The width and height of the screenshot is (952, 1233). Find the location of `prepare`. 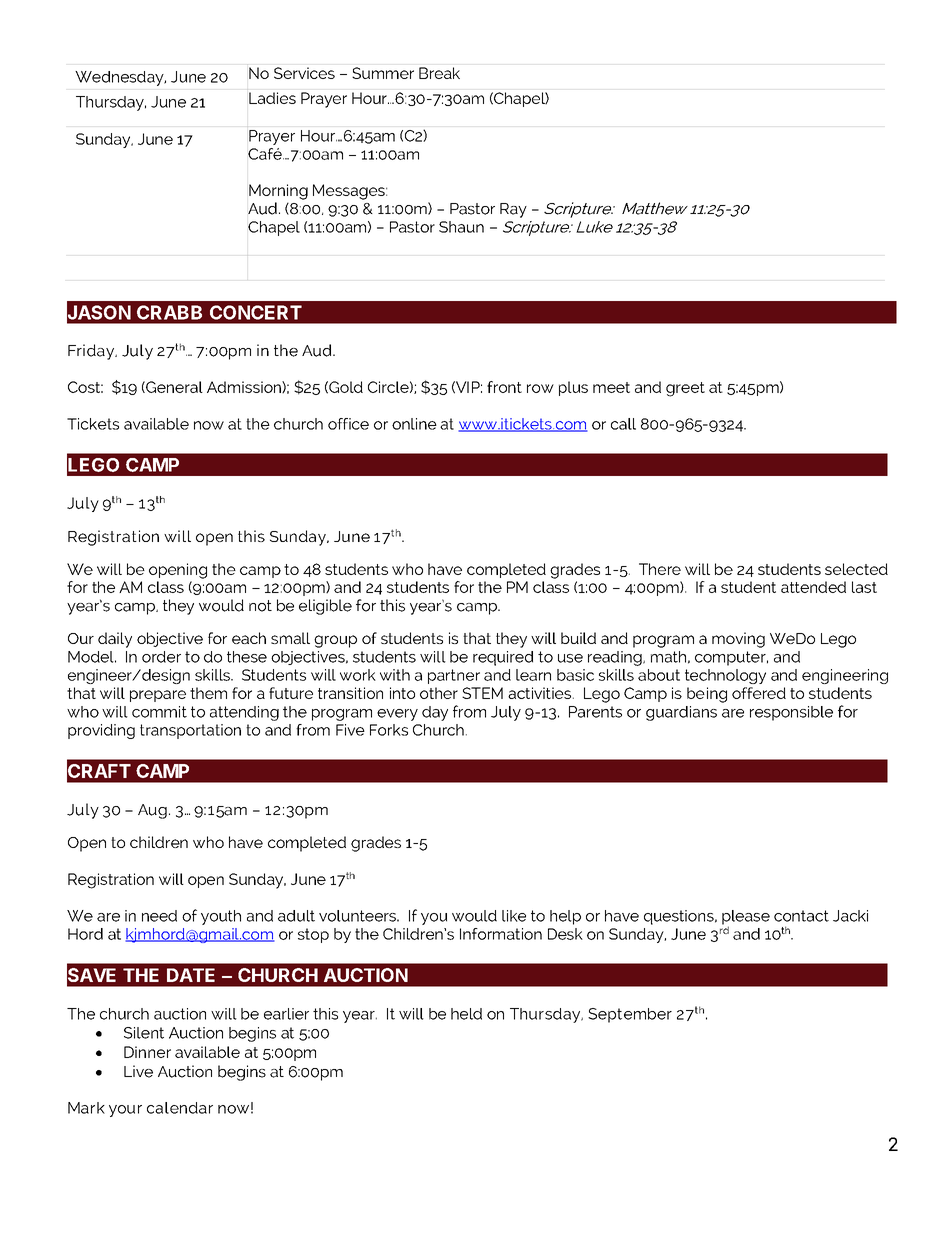

prepare is located at coordinates (158, 696).
